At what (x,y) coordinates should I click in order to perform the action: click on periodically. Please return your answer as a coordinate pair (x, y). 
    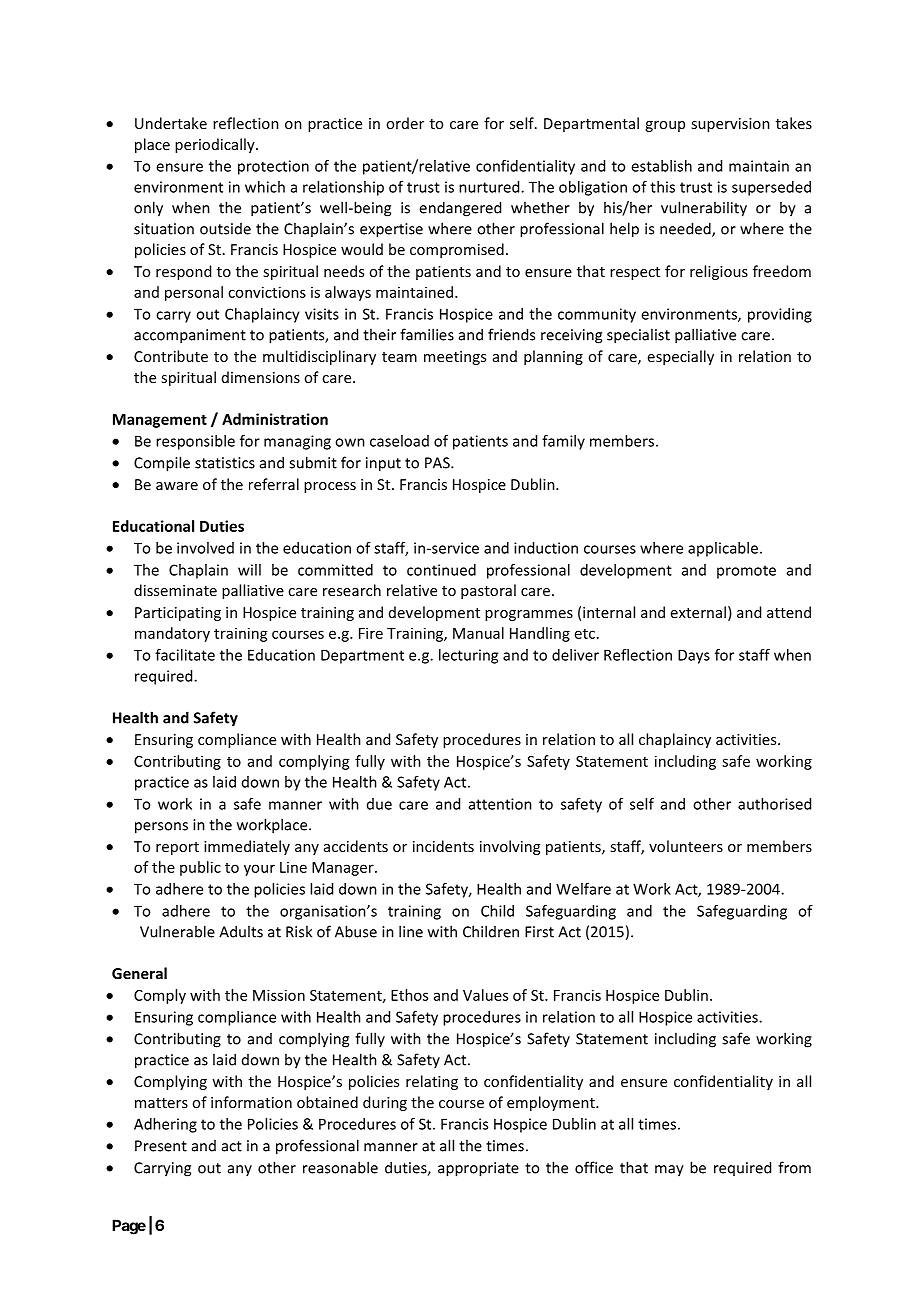
    Looking at the image, I should click on (216, 145).
